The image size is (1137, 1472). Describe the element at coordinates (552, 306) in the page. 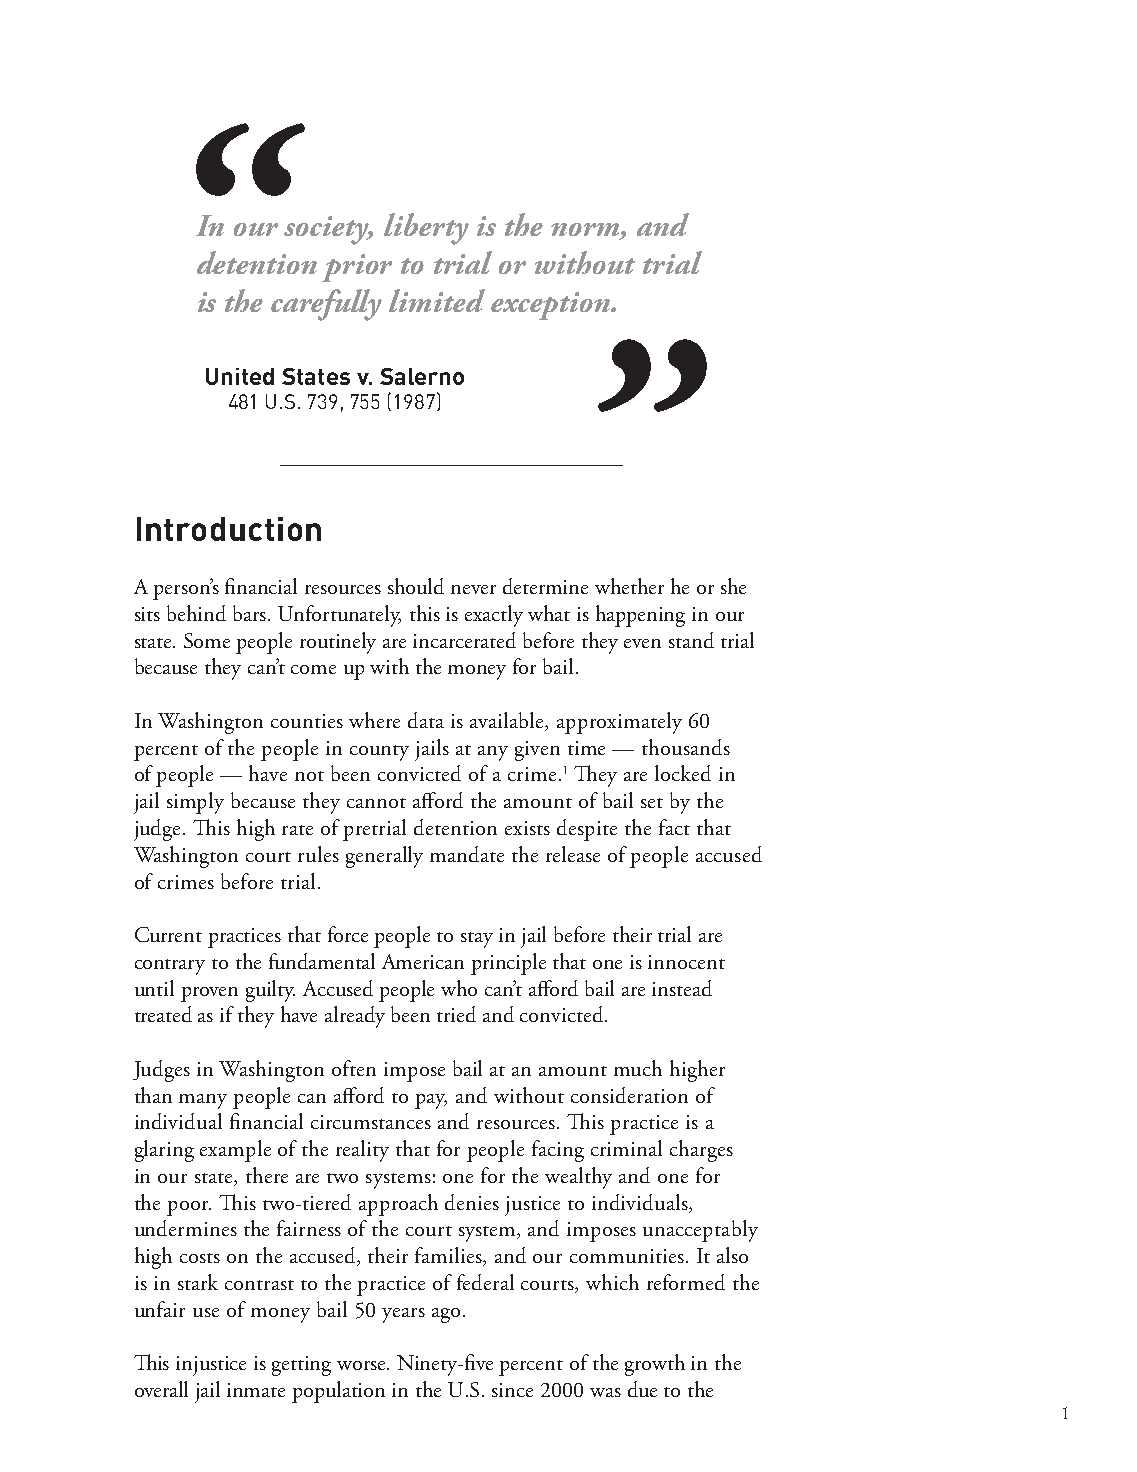

I see `exception` at that location.
